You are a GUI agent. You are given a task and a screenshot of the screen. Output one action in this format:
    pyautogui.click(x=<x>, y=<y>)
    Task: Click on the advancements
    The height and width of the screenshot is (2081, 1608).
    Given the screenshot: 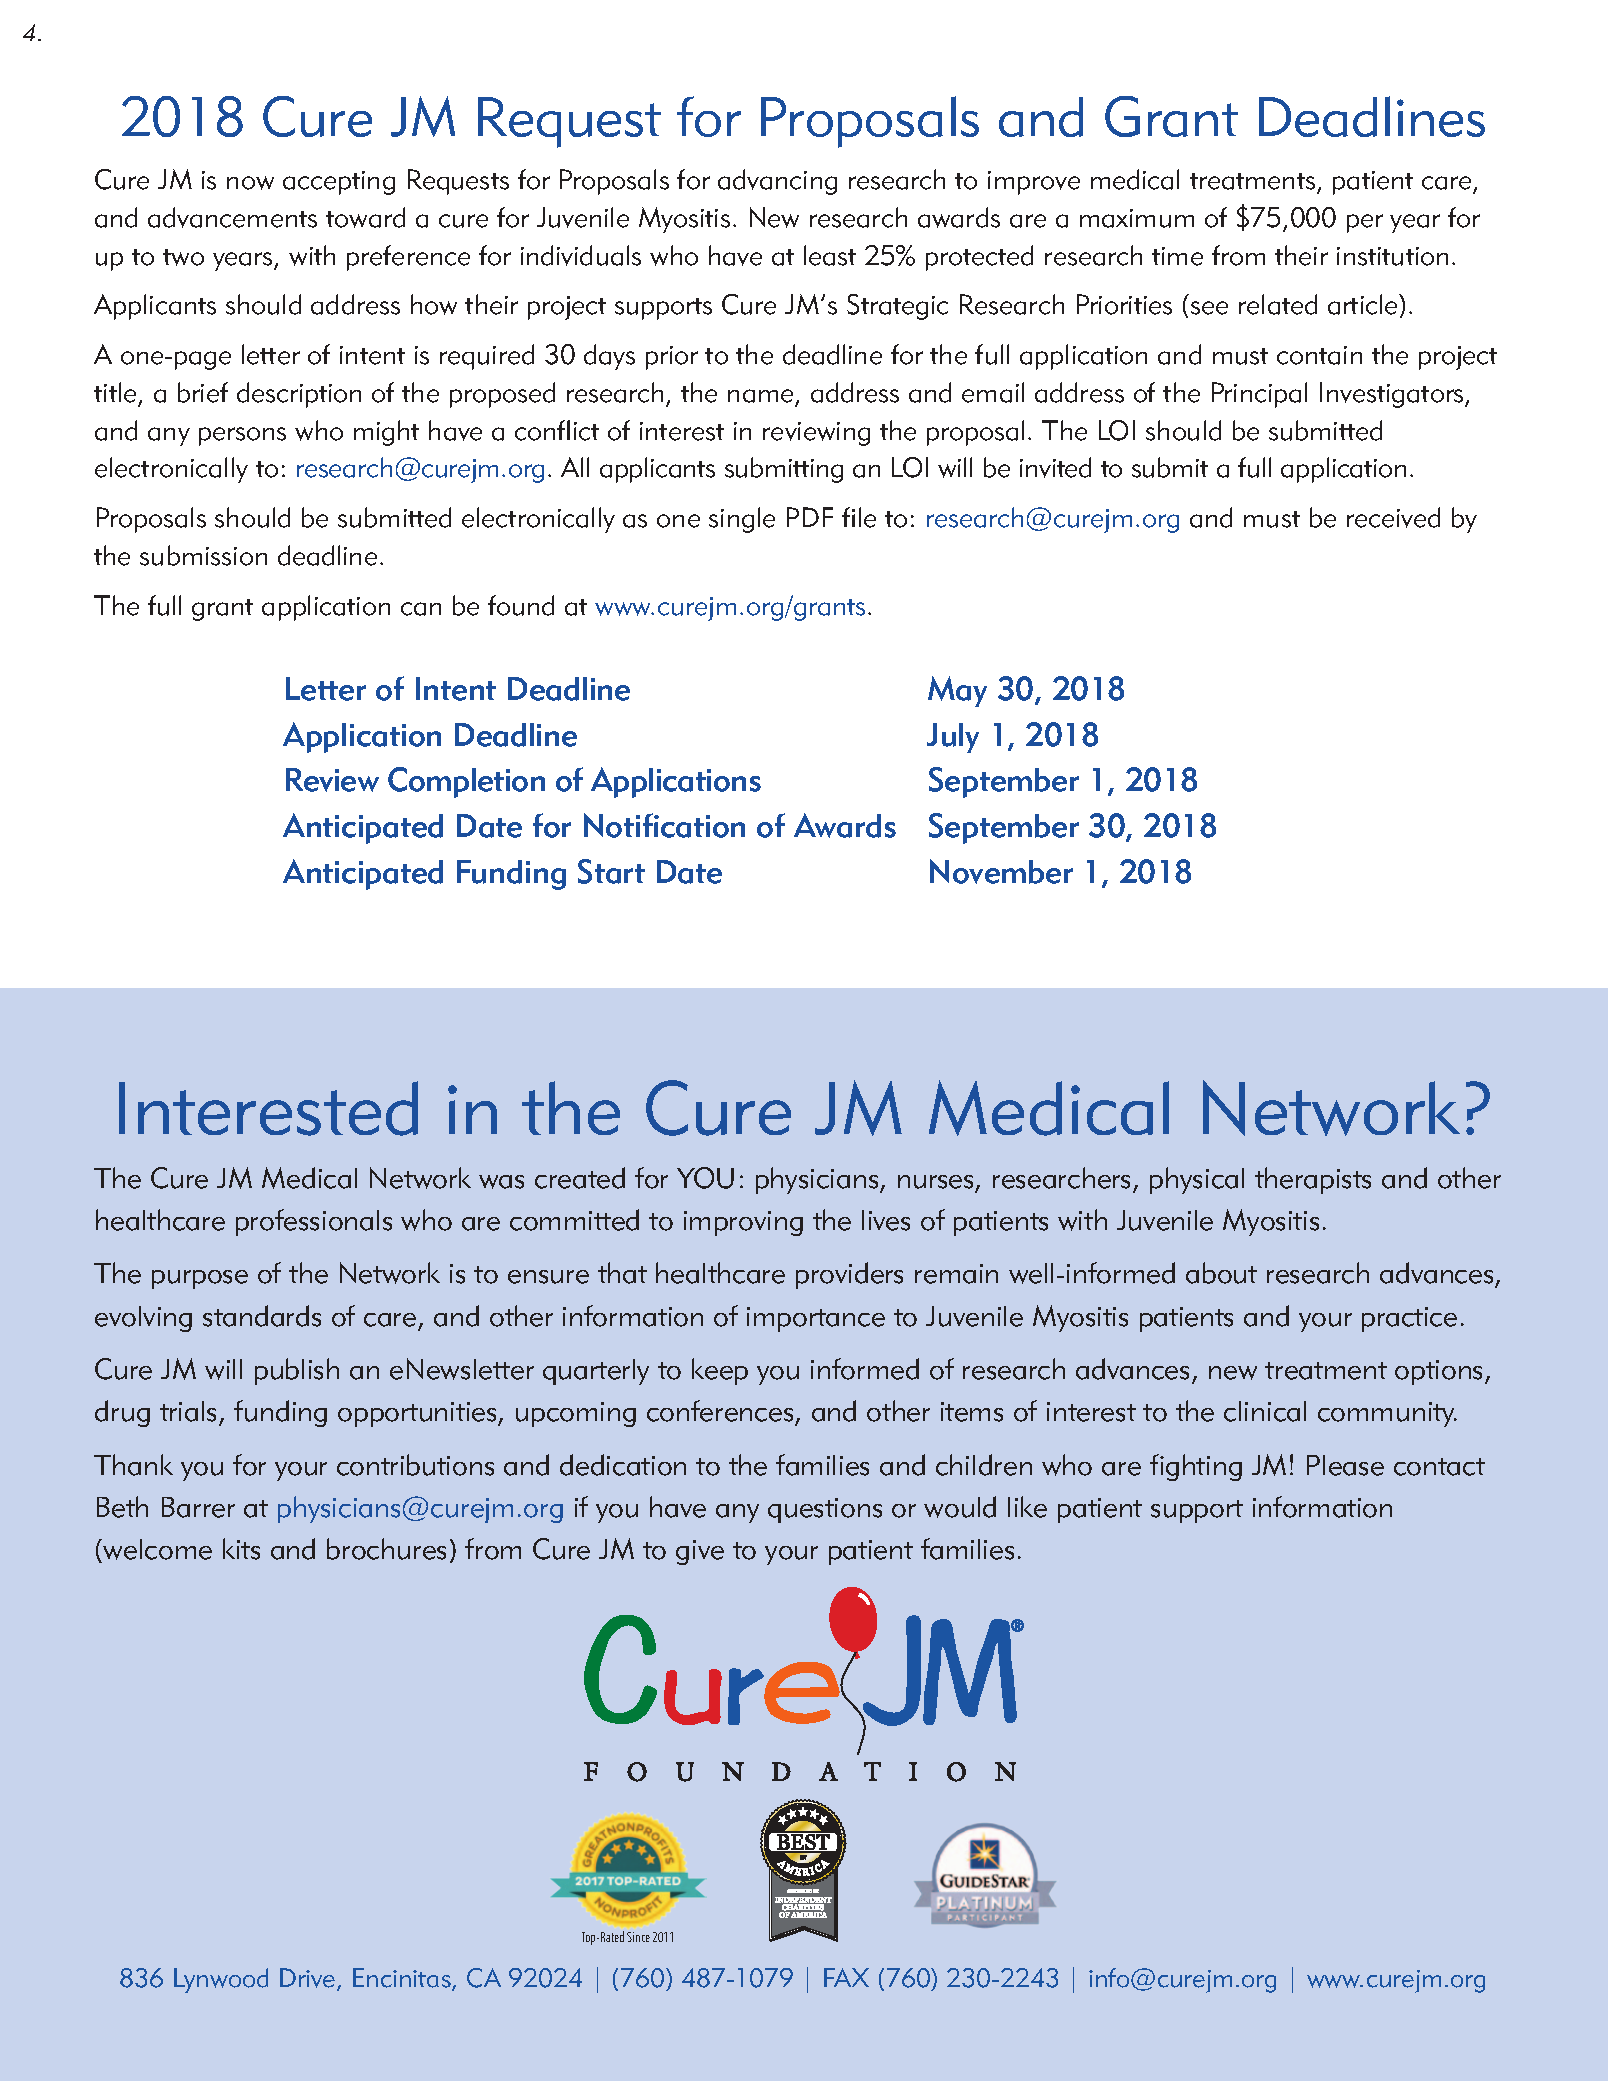 What is the action you would take?
    pyautogui.click(x=232, y=217)
